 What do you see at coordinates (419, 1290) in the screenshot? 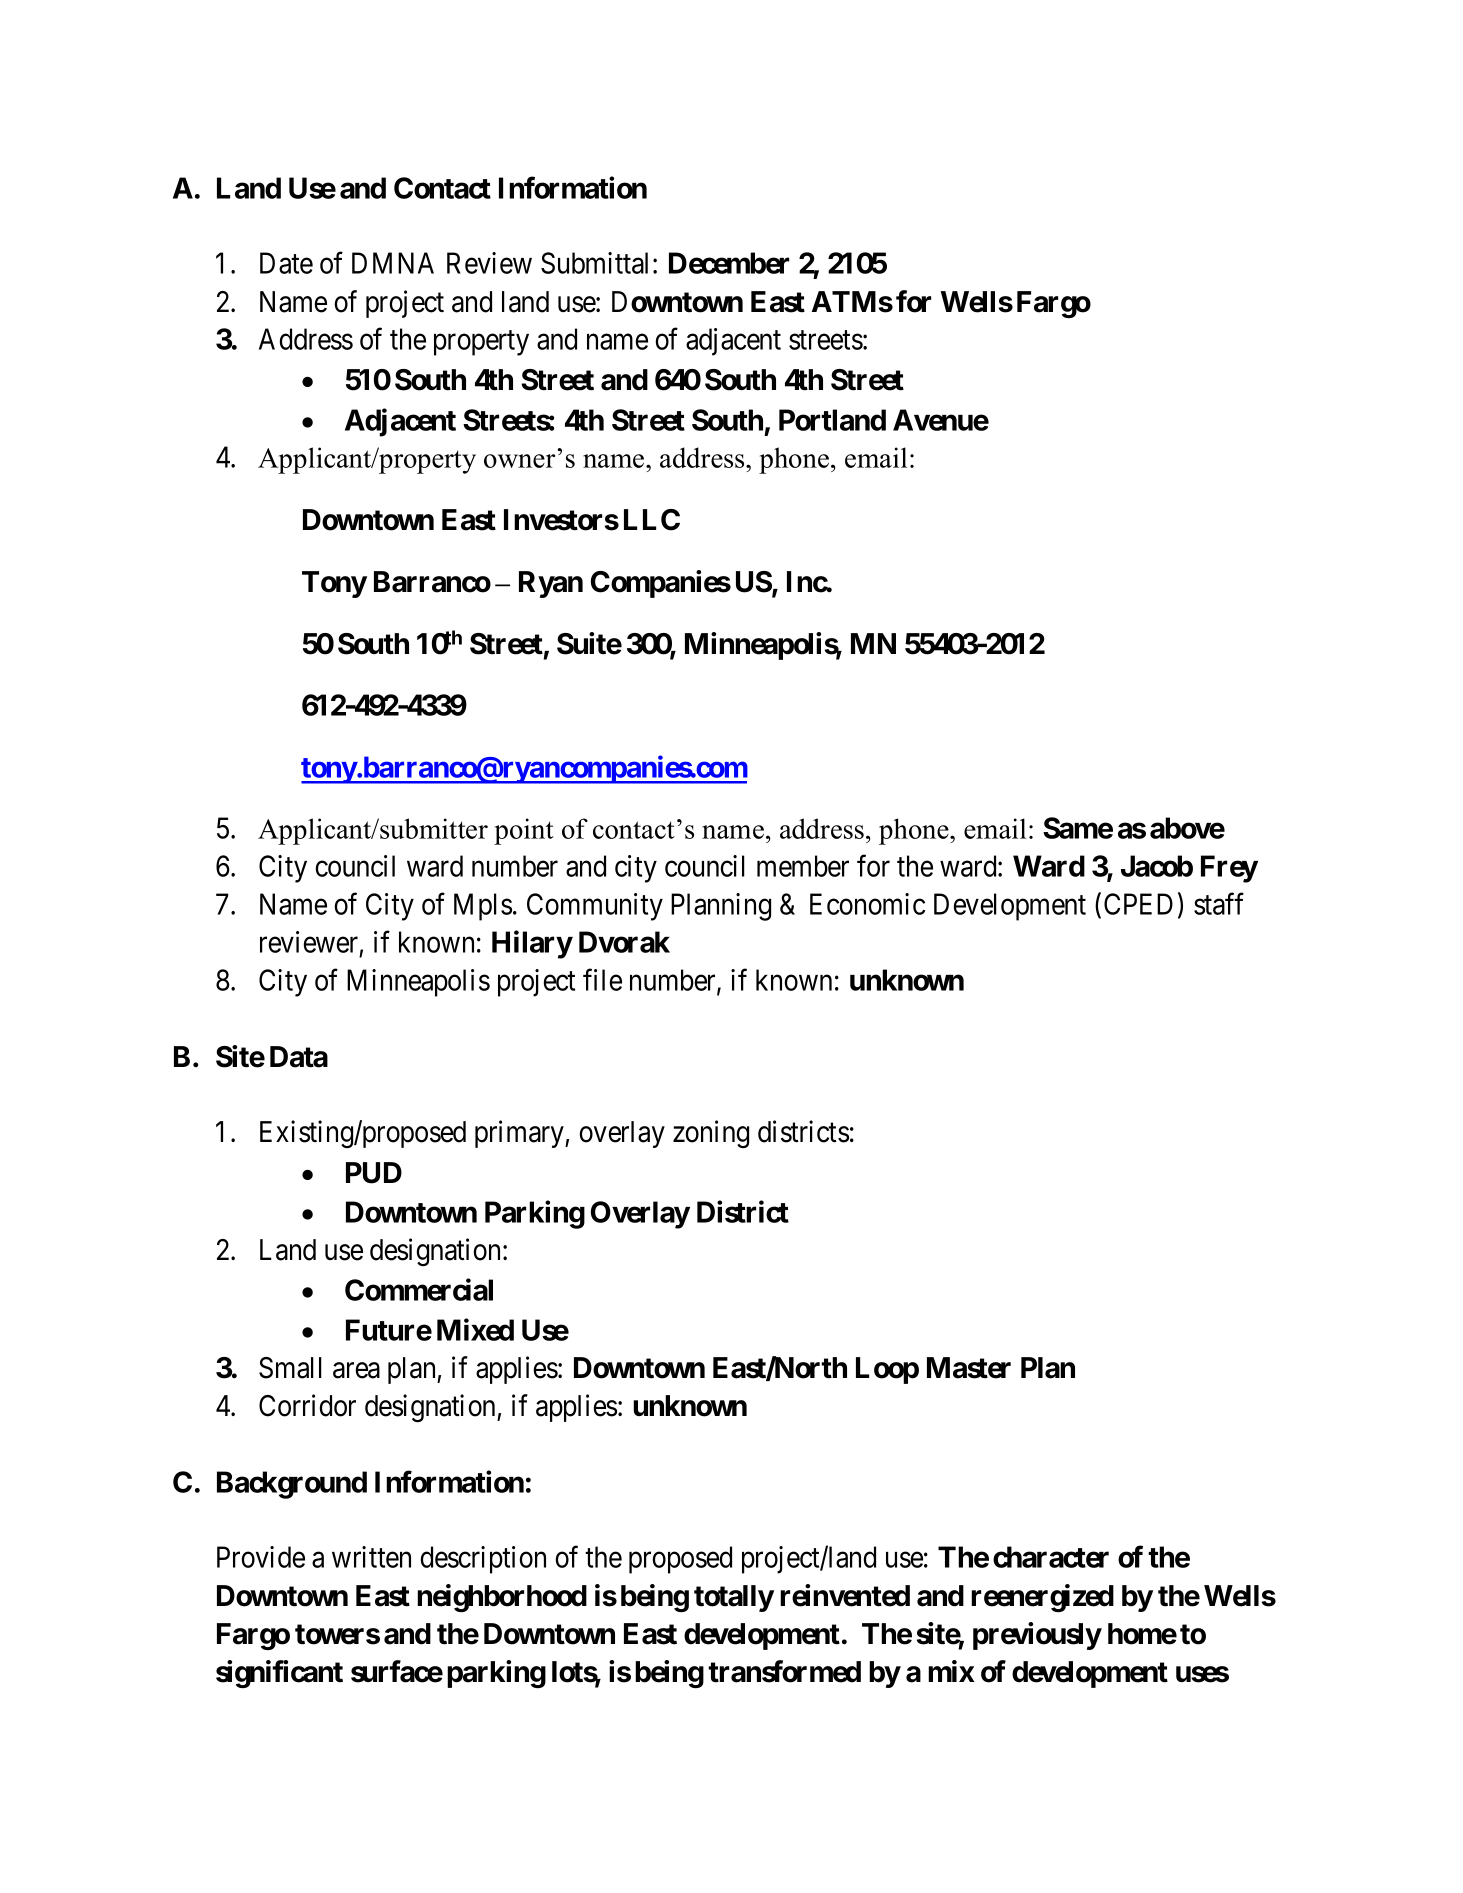
I see `Commercial` at bounding box center [419, 1290].
